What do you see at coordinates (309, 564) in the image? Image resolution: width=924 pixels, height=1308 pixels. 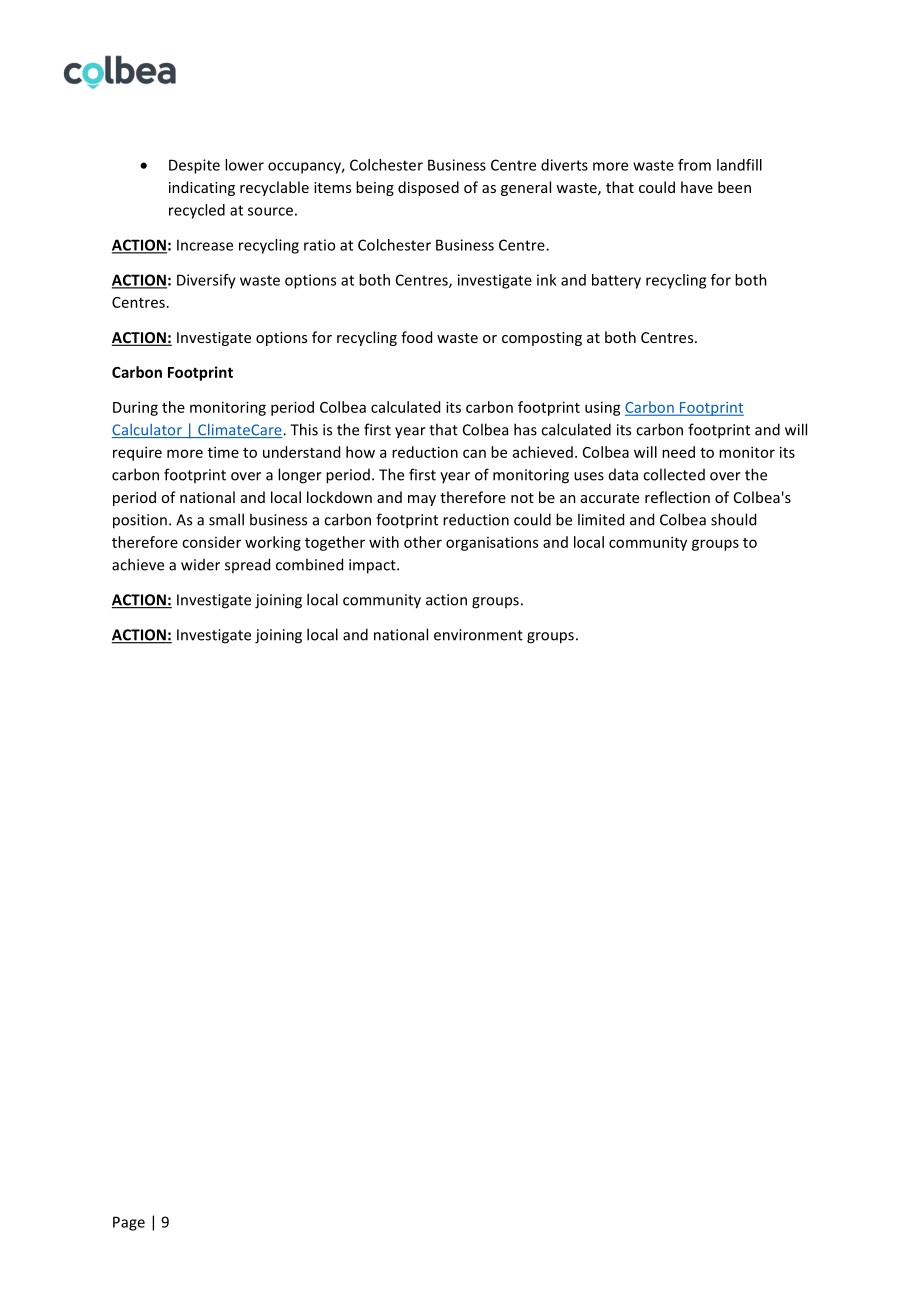 I see `combined` at bounding box center [309, 564].
